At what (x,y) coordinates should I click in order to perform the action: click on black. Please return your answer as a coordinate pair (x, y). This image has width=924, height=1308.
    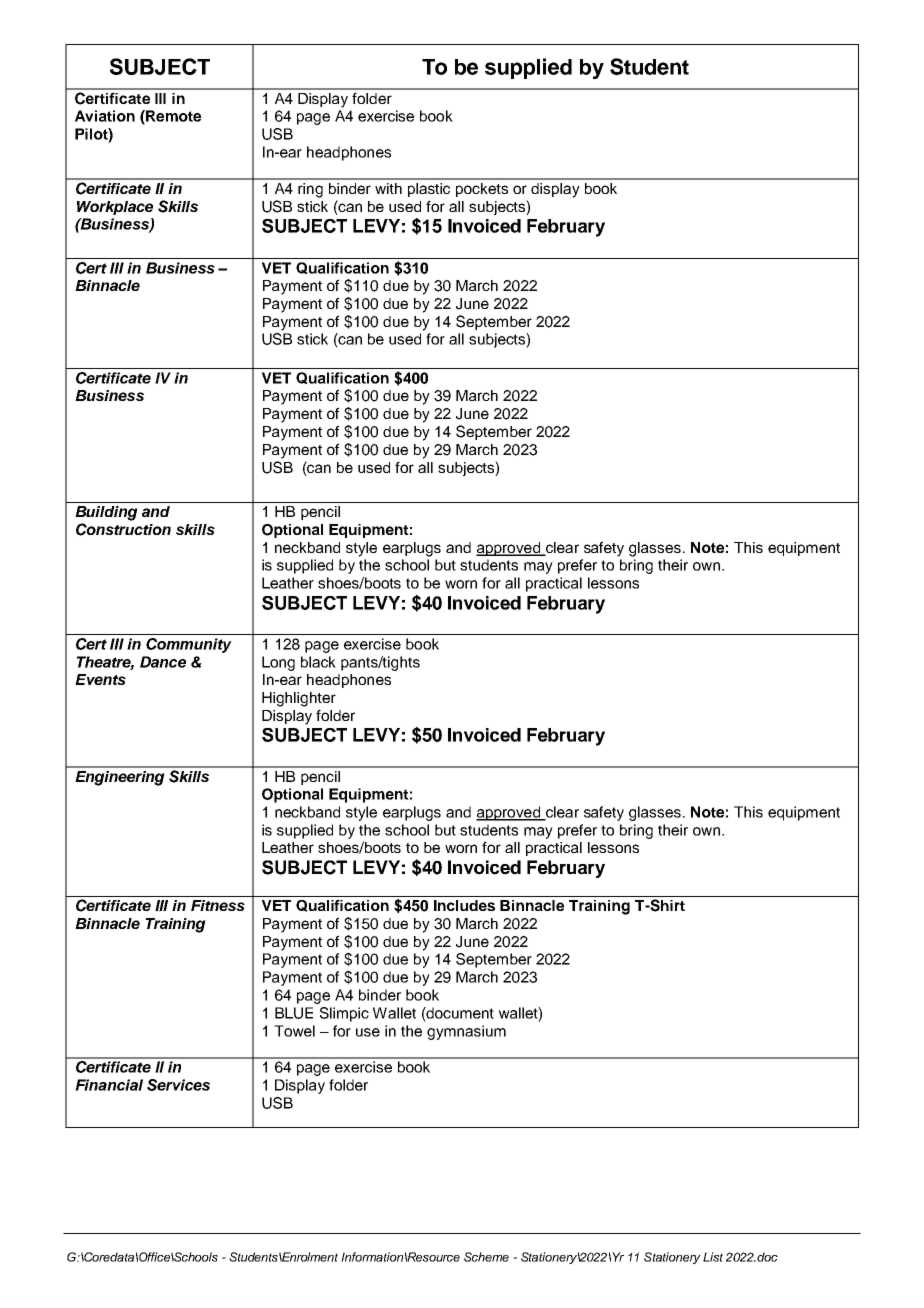
    Looking at the image, I should click on (318, 662).
